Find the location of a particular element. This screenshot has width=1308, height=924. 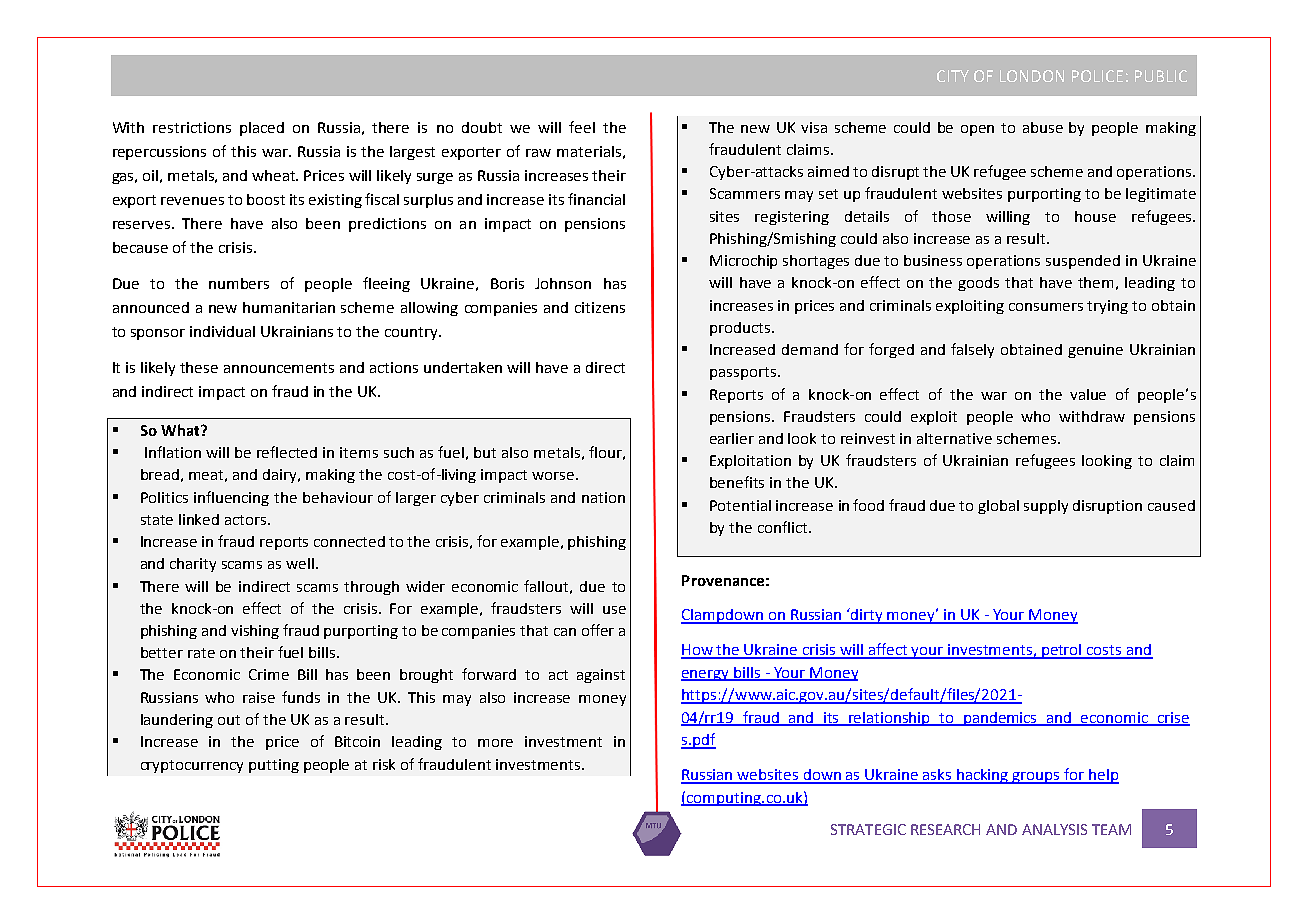

offer is located at coordinates (598, 630).
